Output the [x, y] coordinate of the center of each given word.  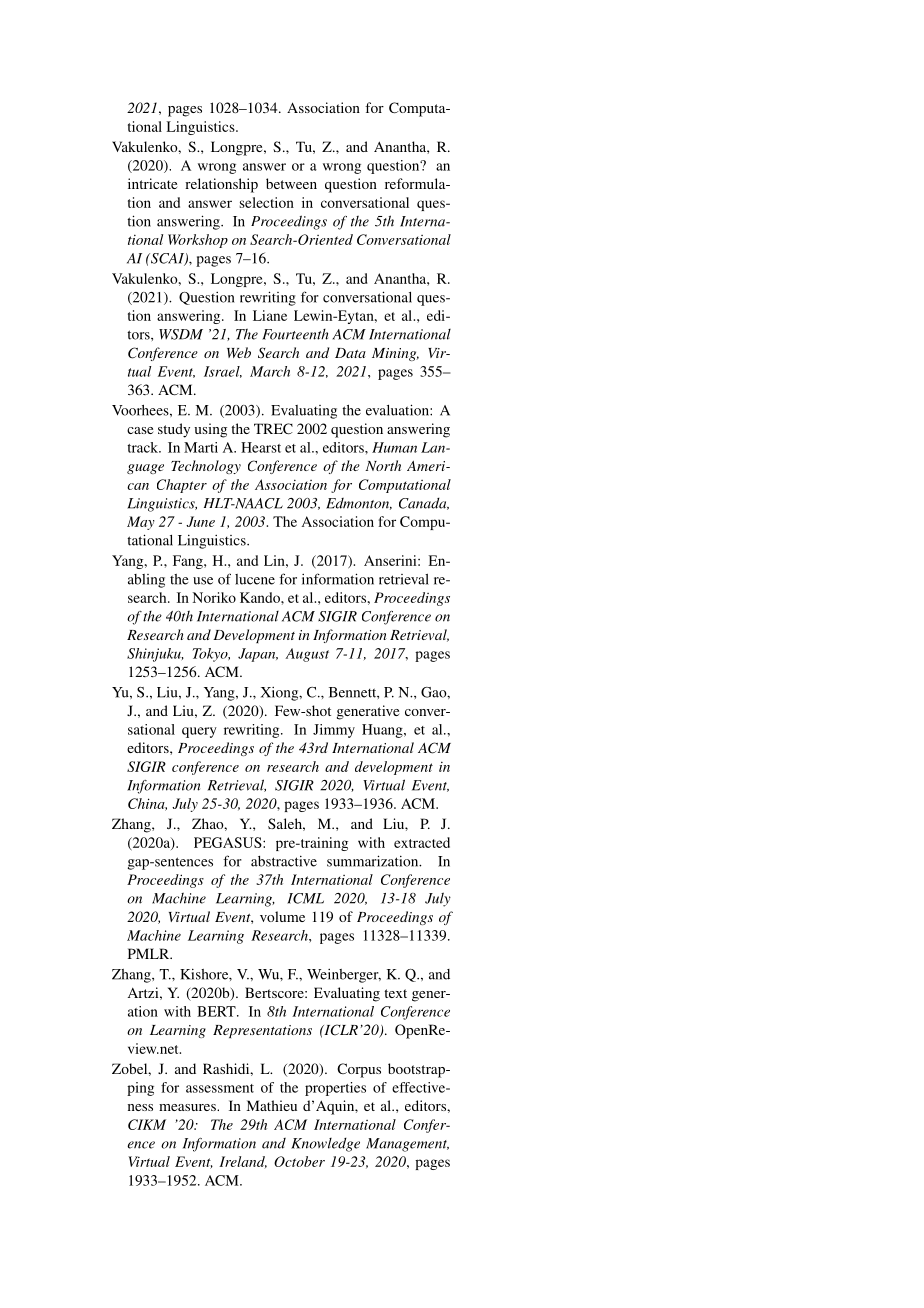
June [200, 521]
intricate [152, 183]
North [383, 465]
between [291, 183]
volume [282, 916]
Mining [395, 354]
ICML [305, 898]
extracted [422, 842]
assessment [220, 1088]
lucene [255, 579]
